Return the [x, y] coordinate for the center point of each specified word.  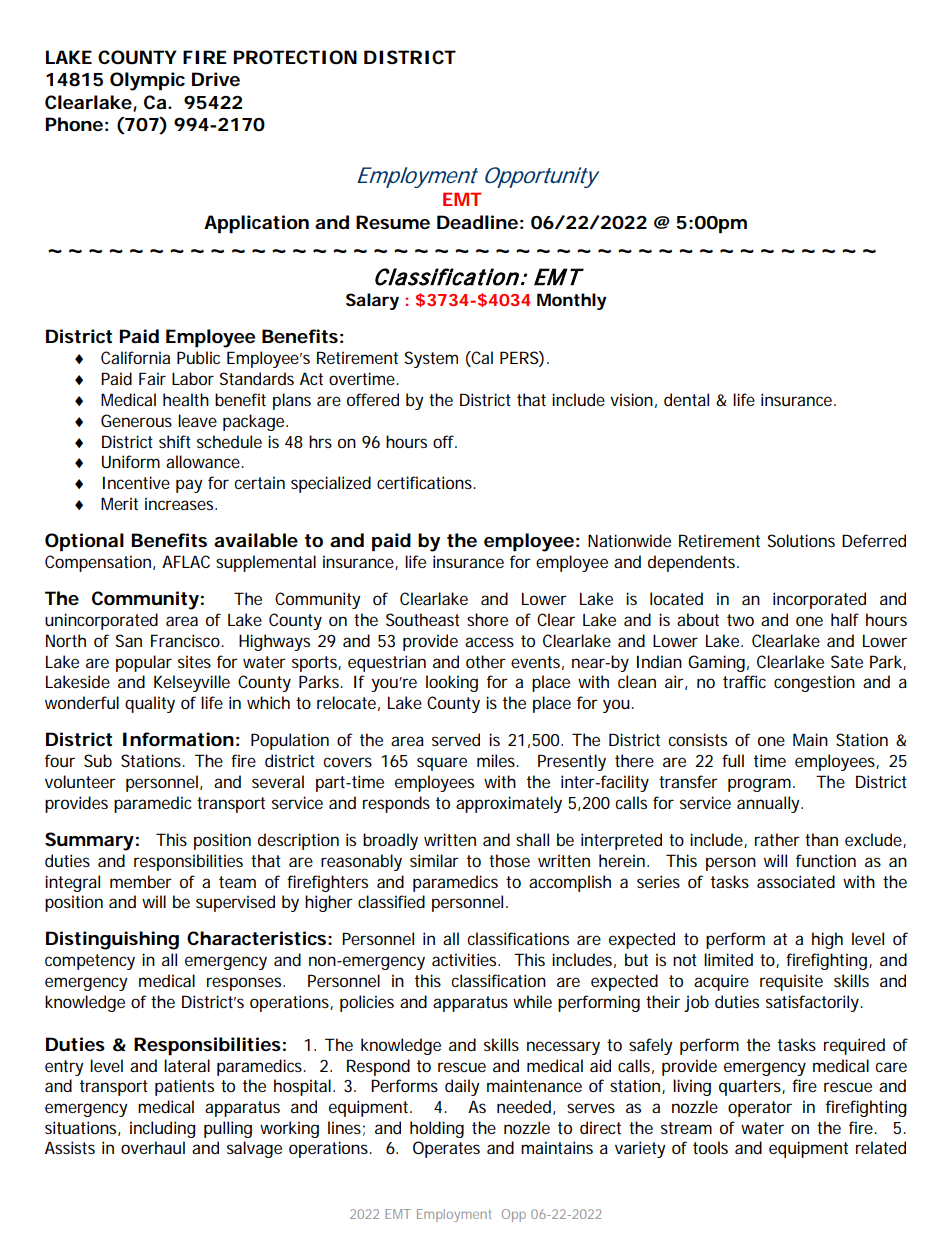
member [141, 881]
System [431, 359]
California [135, 357]
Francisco [185, 640]
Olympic [147, 81]
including [163, 1129]
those [509, 860]
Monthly [572, 301]
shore [487, 619]
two [740, 620]
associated [796, 881]
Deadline [477, 222]
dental [686, 399]
